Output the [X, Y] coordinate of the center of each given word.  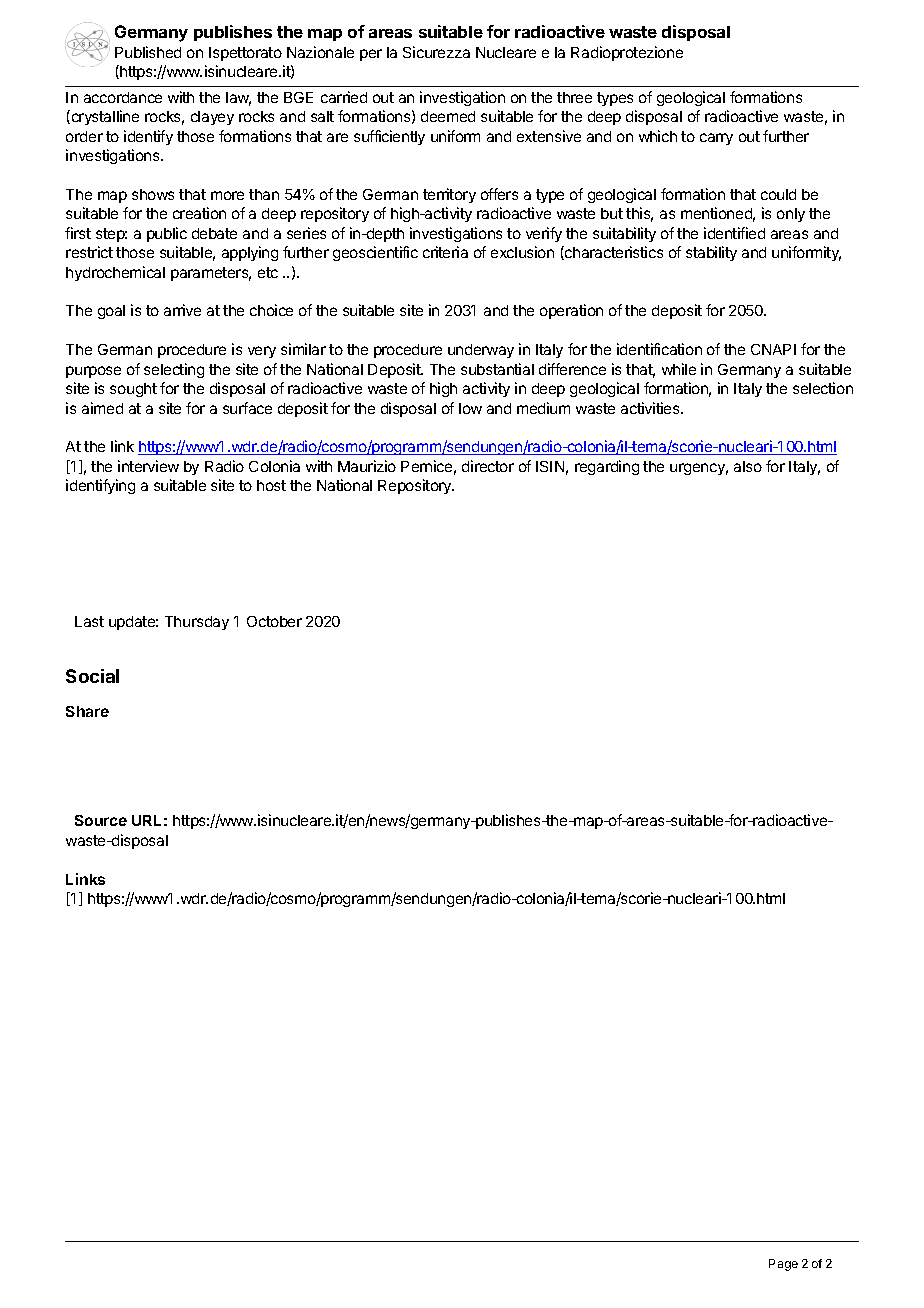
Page [783, 1265]
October [274, 621]
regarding [607, 467]
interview [148, 466]
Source [101, 820]
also [748, 466]
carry [716, 139]
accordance [123, 97]
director [488, 466]
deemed [448, 116]
